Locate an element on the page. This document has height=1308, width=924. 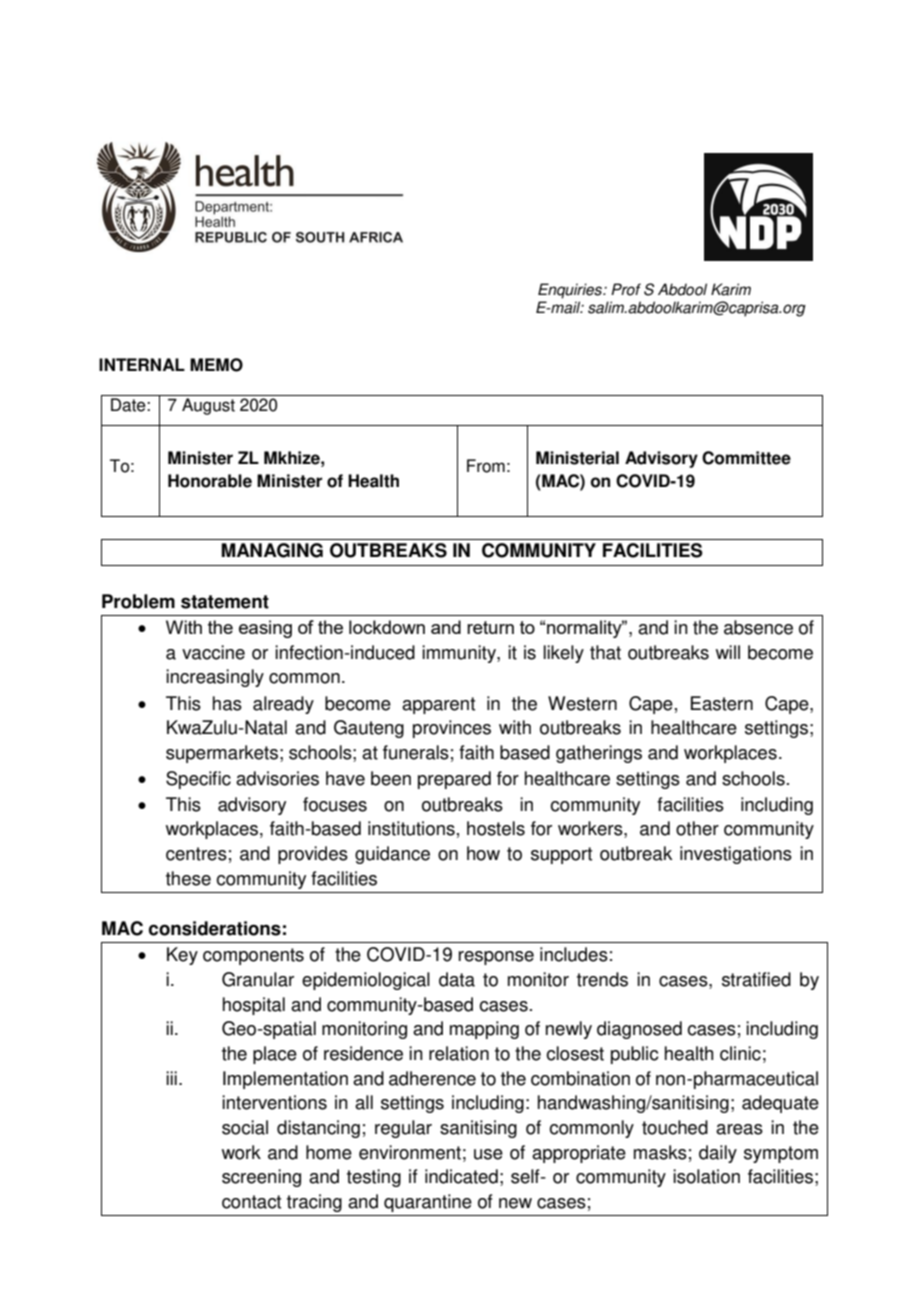
Prof is located at coordinates (626, 289).
